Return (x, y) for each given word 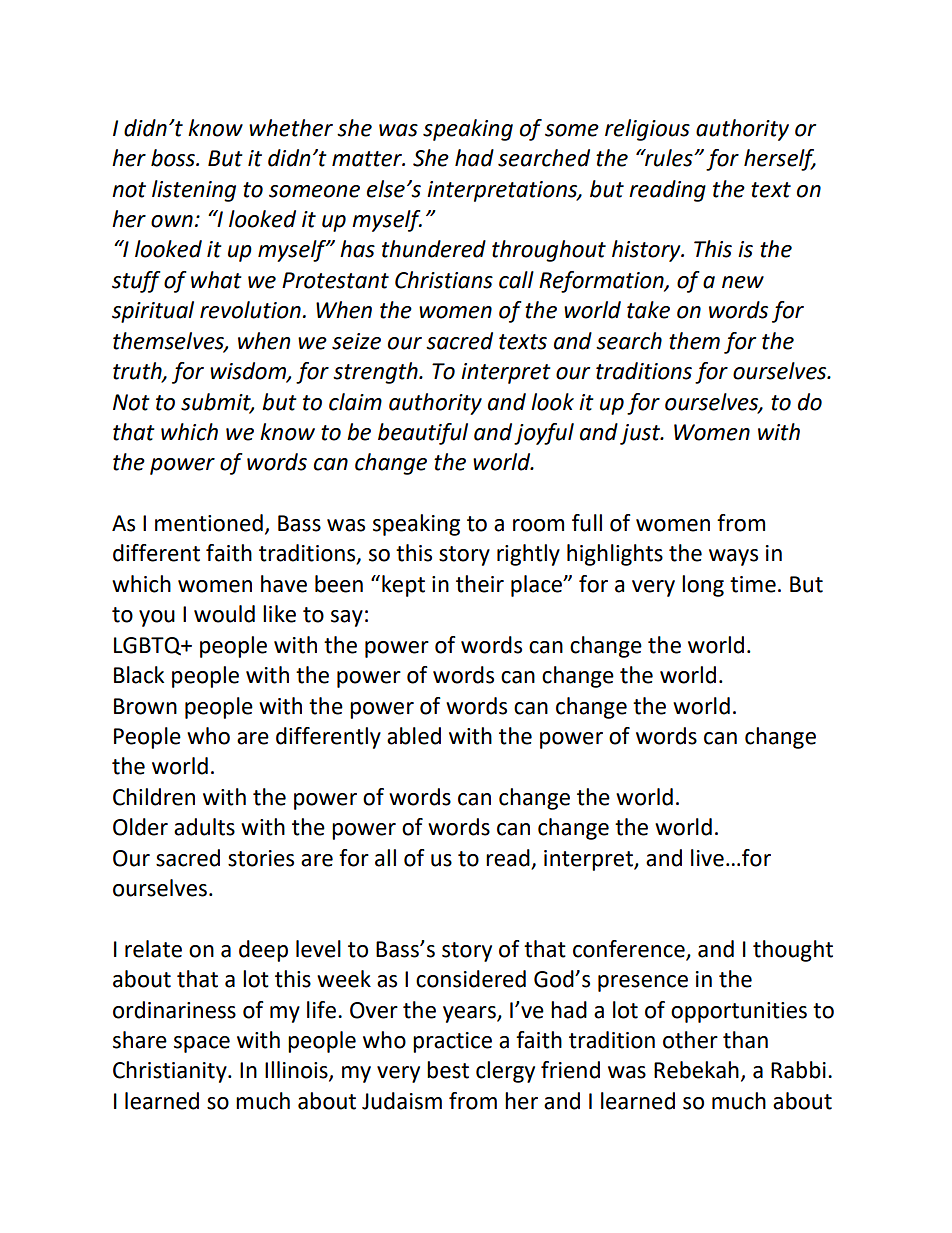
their (480, 584)
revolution (250, 310)
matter (368, 159)
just (641, 434)
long (703, 586)
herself (780, 160)
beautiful (423, 434)
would (224, 614)
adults (204, 827)
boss (174, 158)
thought (793, 951)
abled (414, 736)
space (202, 1044)
